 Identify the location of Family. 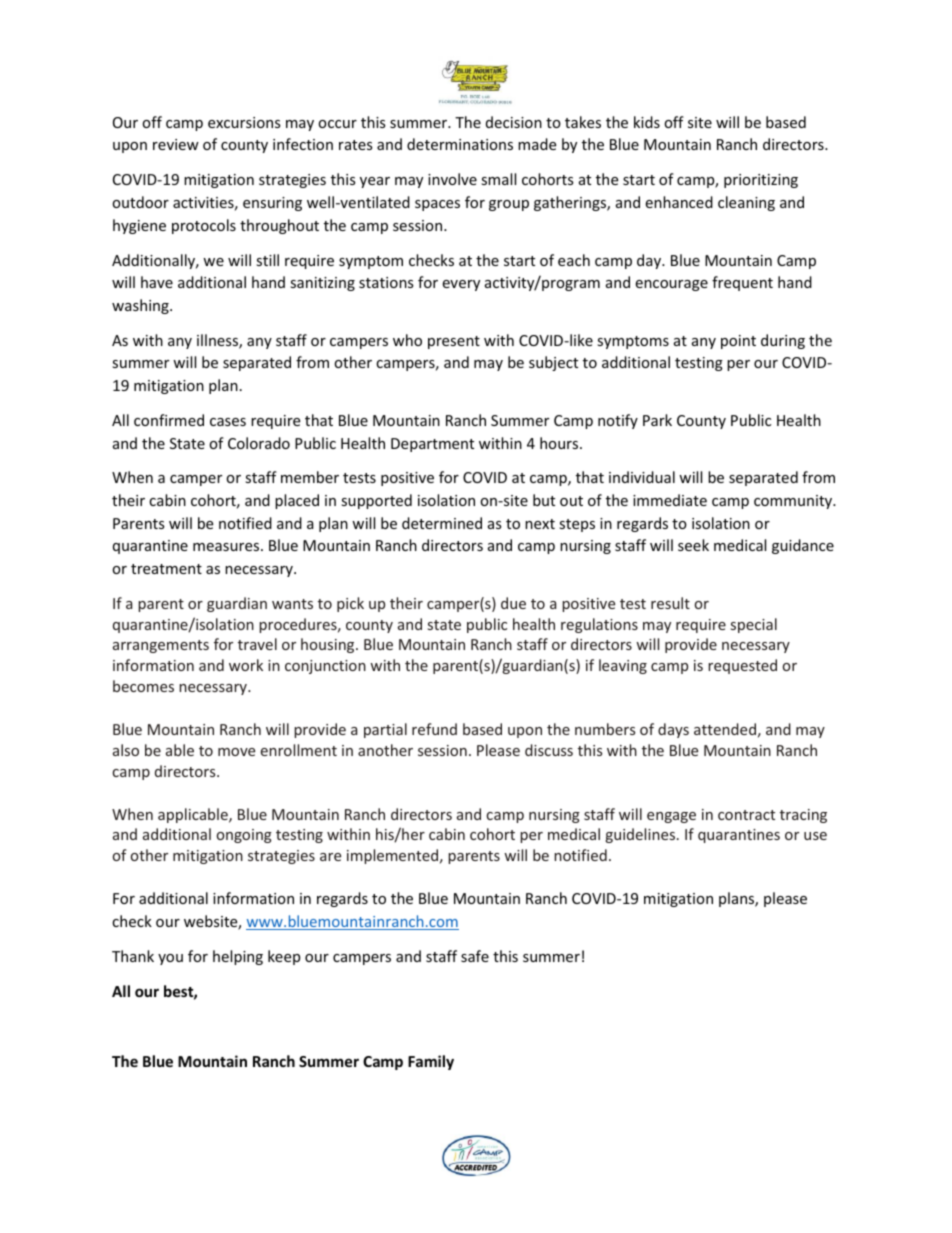
(431, 1062).
